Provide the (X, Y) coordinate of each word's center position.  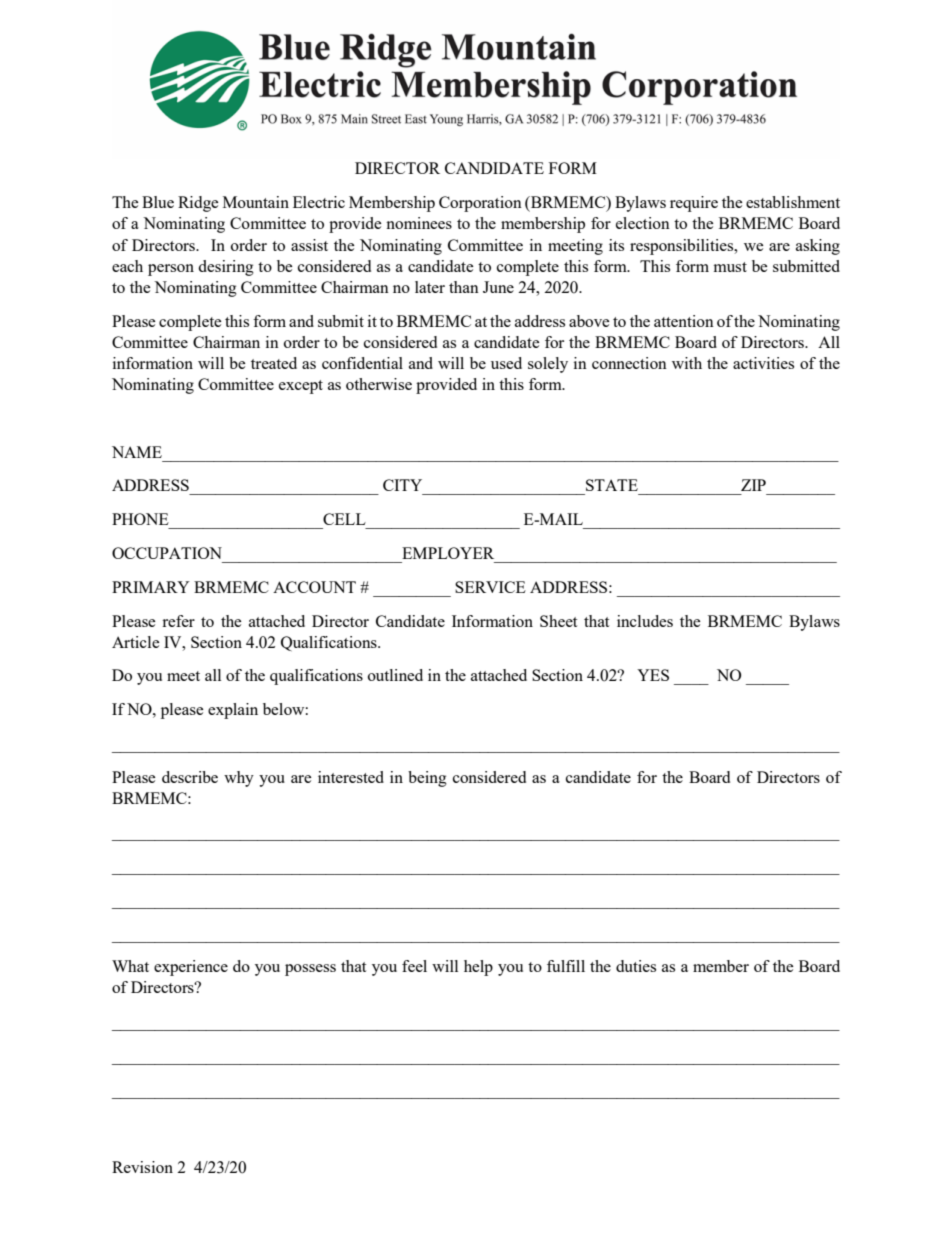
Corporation (480, 204)
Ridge (198, 204)
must (730, 267)
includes (645, 621)
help (478, 968)
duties (636, 966)
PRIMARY (151, 587)
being (427, 779)
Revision (142, 1167)
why (239, 779)
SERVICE (490, 587)
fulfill (566, 966)
